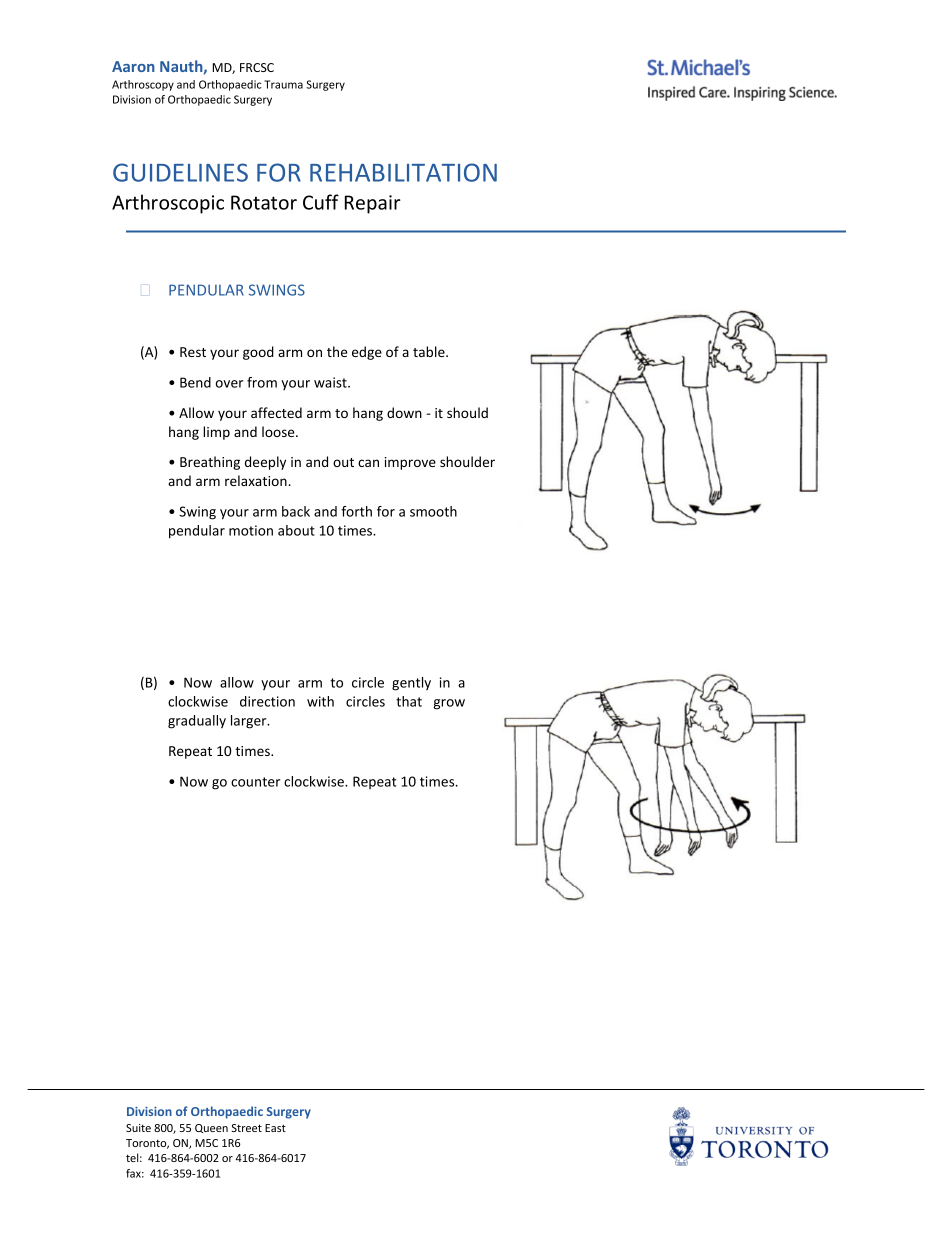  I want to click on Trauma, so click(283, 84).
